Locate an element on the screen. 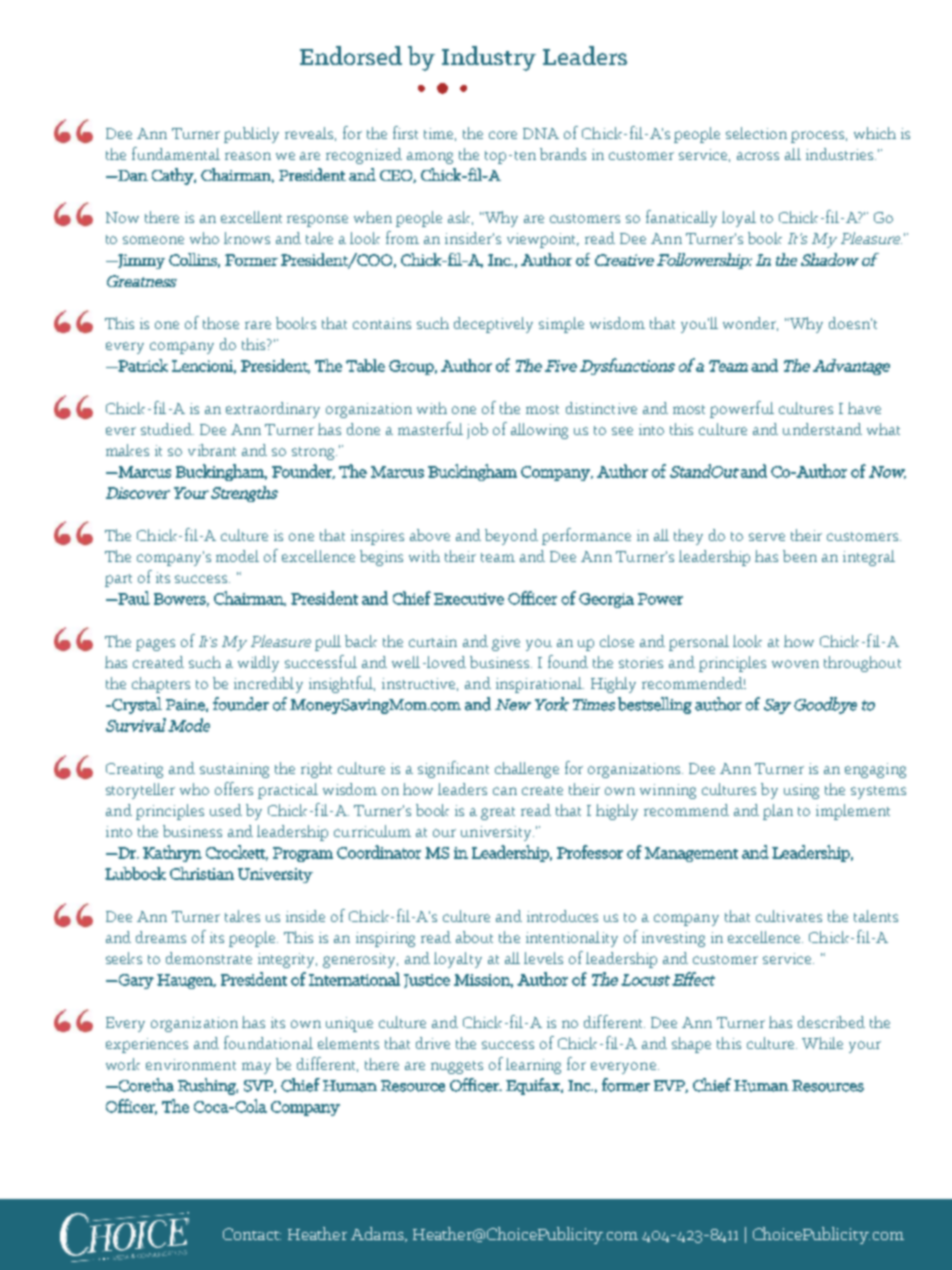 This screenshot has height=1270, width=952. Adams is located at coordinates (378, 1234).
